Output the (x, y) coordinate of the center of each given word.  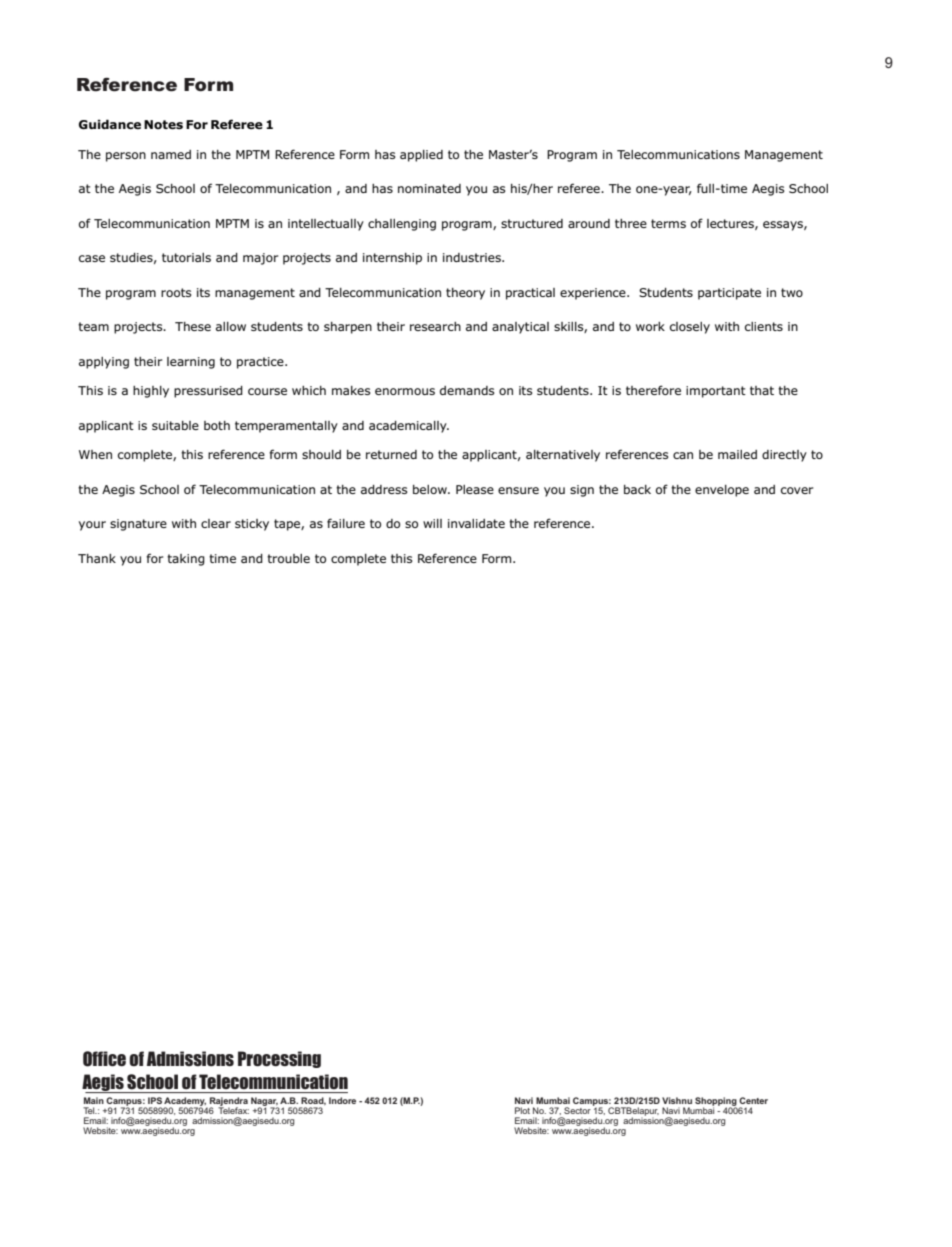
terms (668, 223)
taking (186, 560)
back (637, 489)
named (171, 154)
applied (421, 156)
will (432, 523)
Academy (185, 1102)
